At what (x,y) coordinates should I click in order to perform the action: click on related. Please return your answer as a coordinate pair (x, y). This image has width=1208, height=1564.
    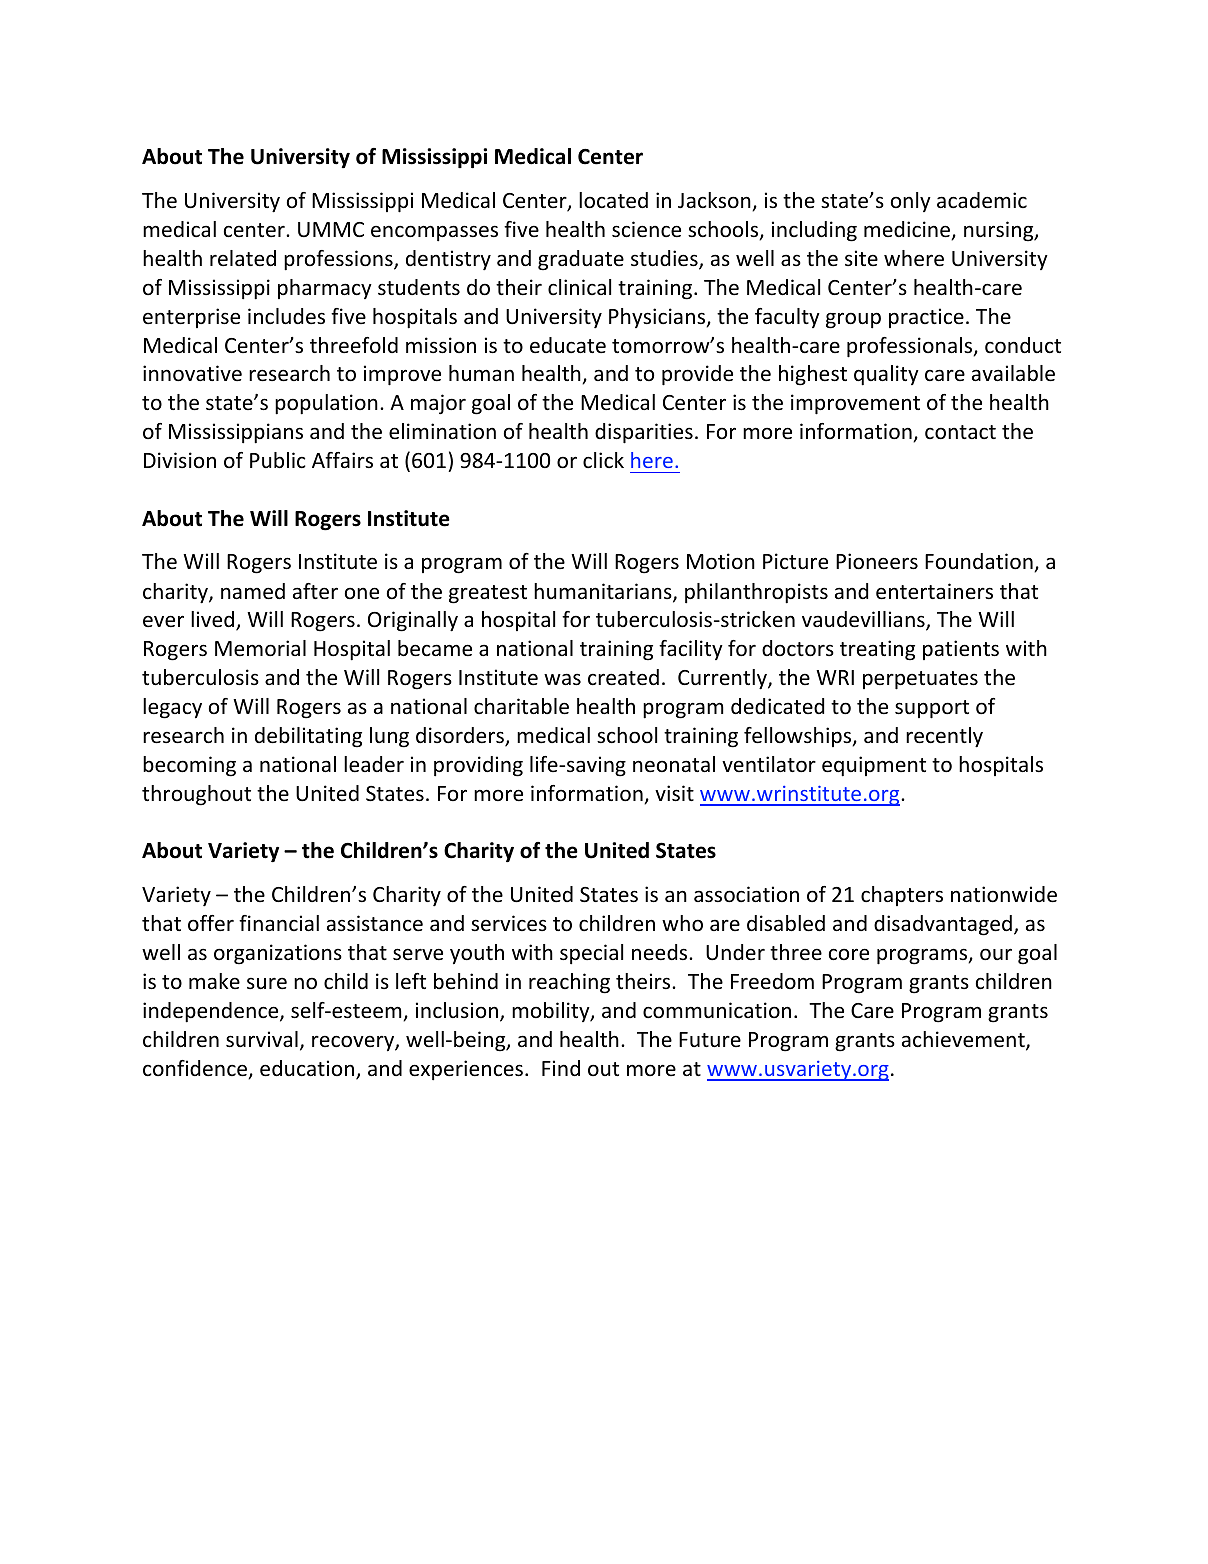
    Looking at the image, I should click on (243, 258).
